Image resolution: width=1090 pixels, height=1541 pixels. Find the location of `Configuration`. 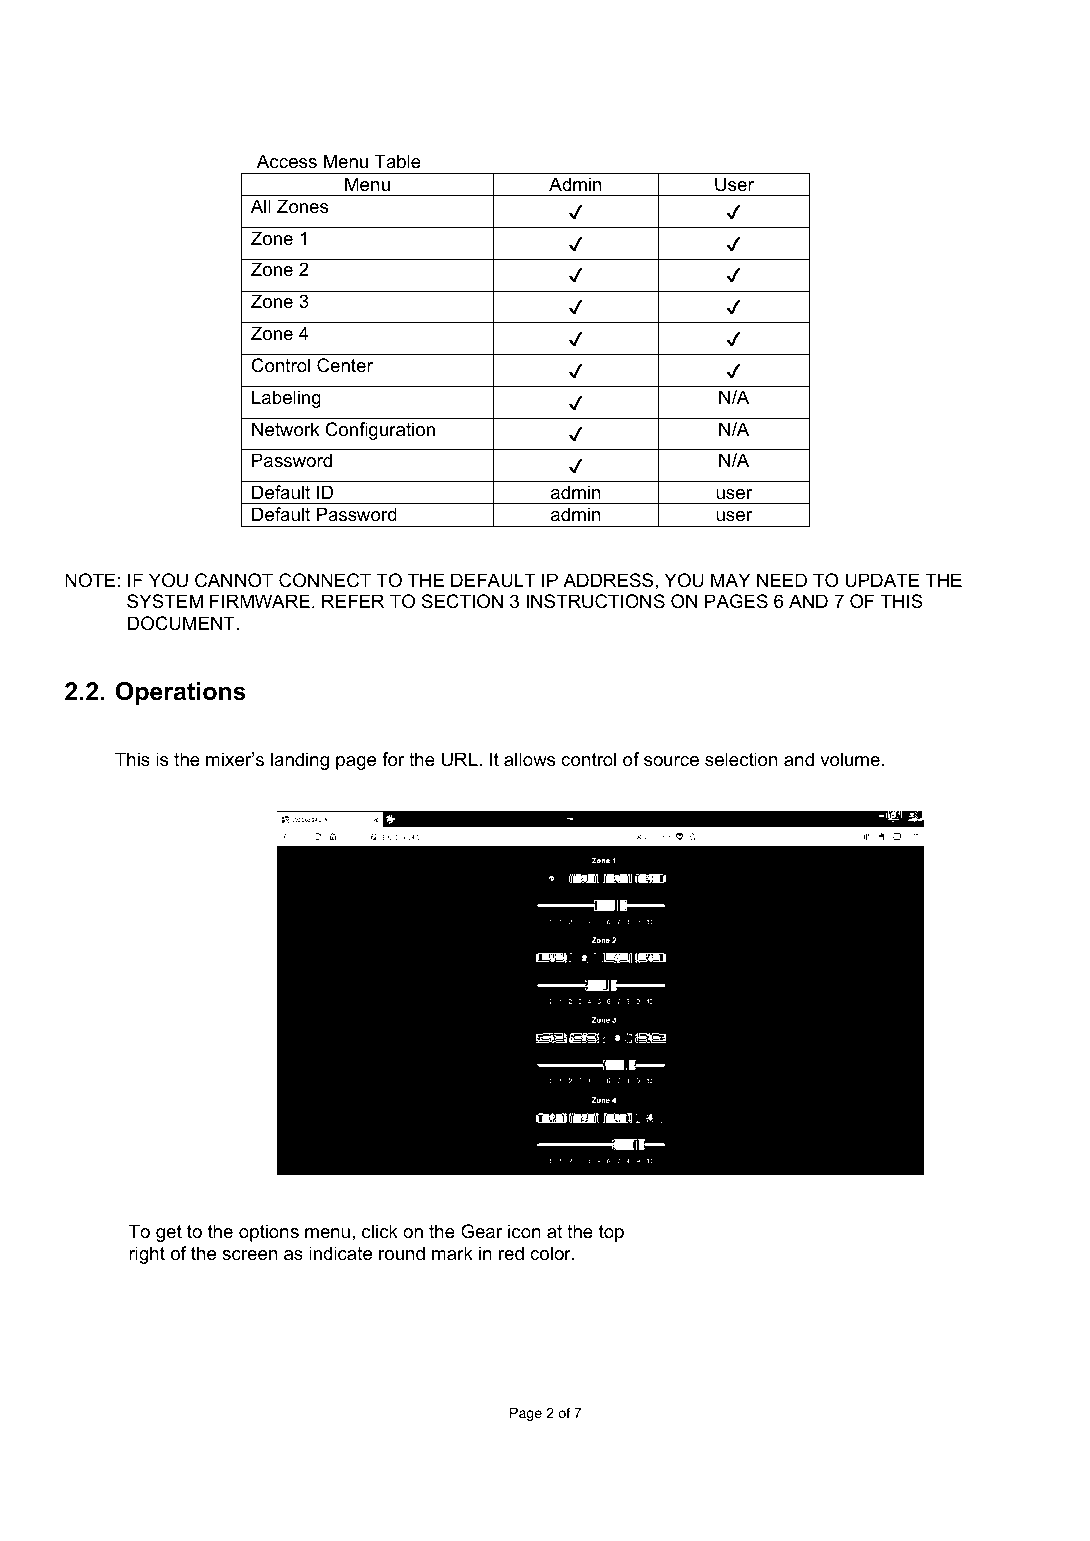

Configuration is located at coordinates (380, 431).
